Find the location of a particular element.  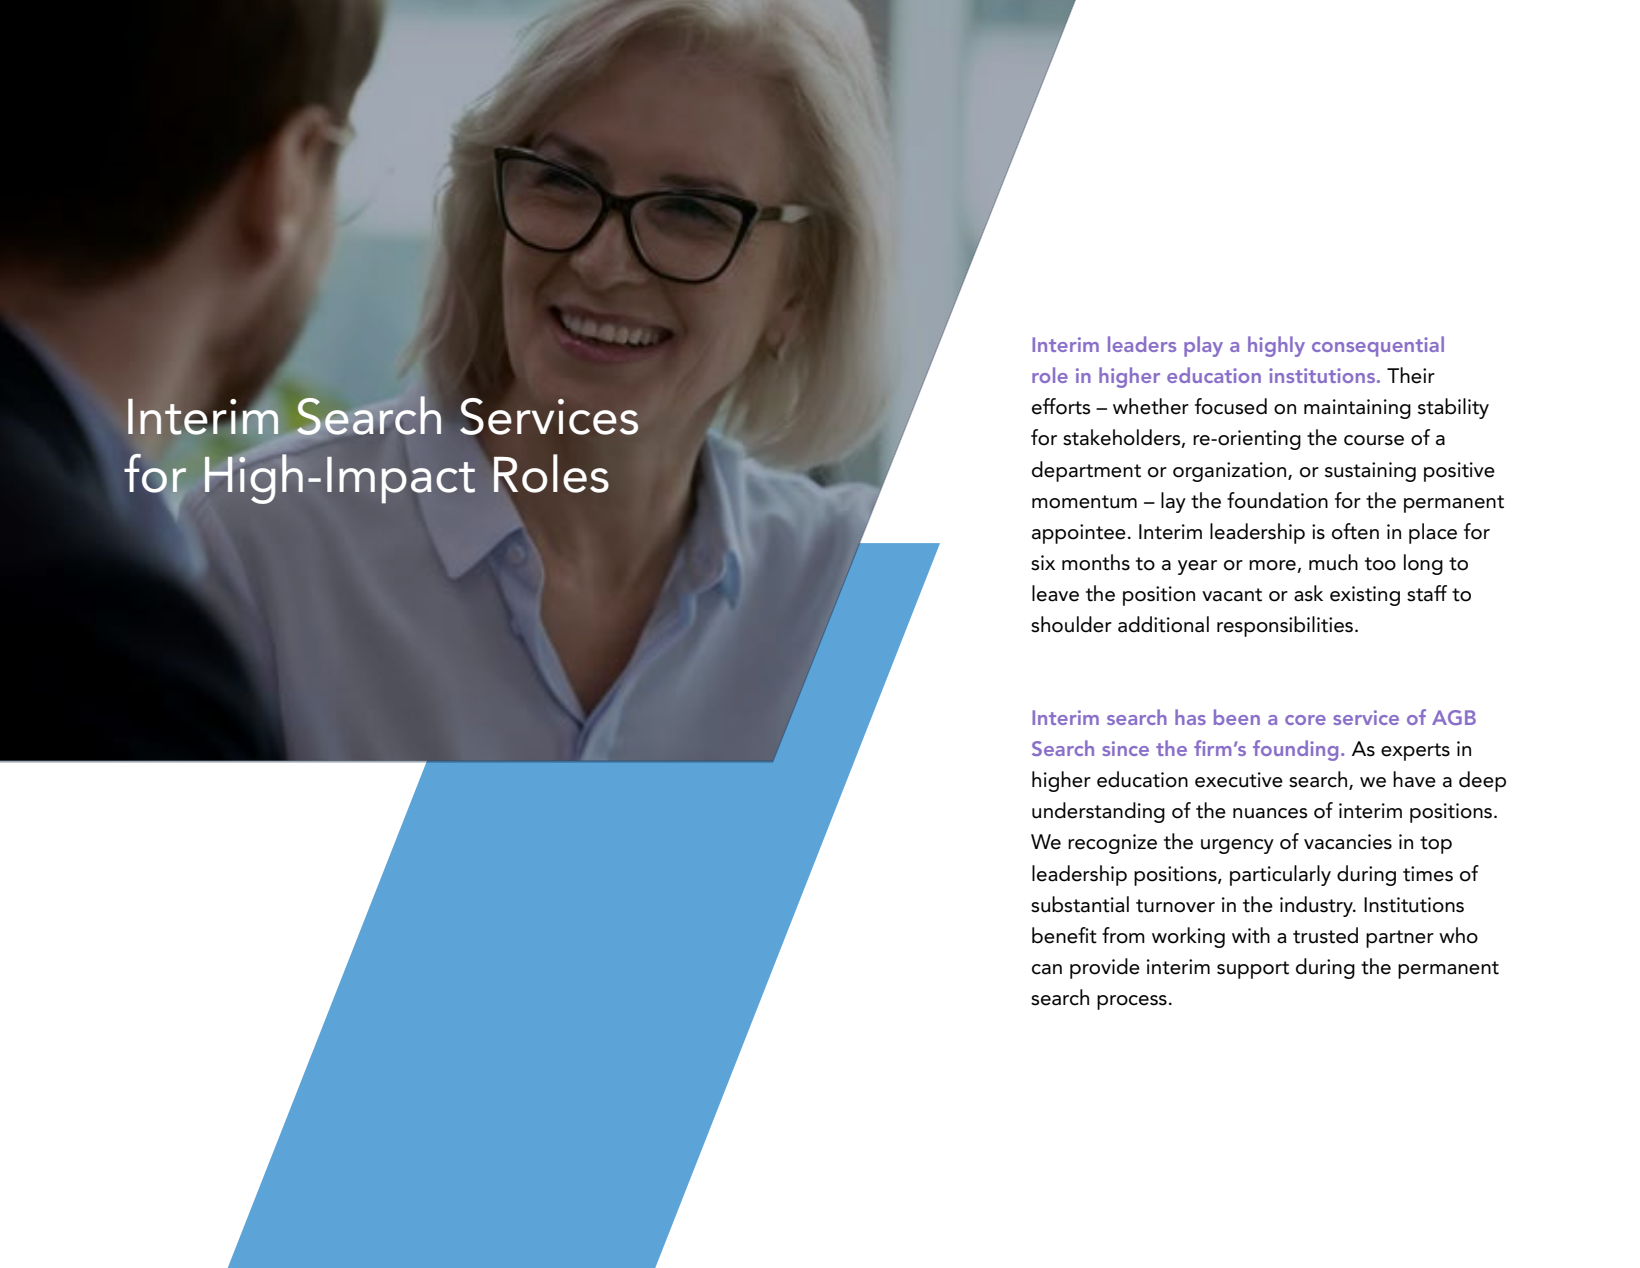

been is located at coordinates (1237, 717).
